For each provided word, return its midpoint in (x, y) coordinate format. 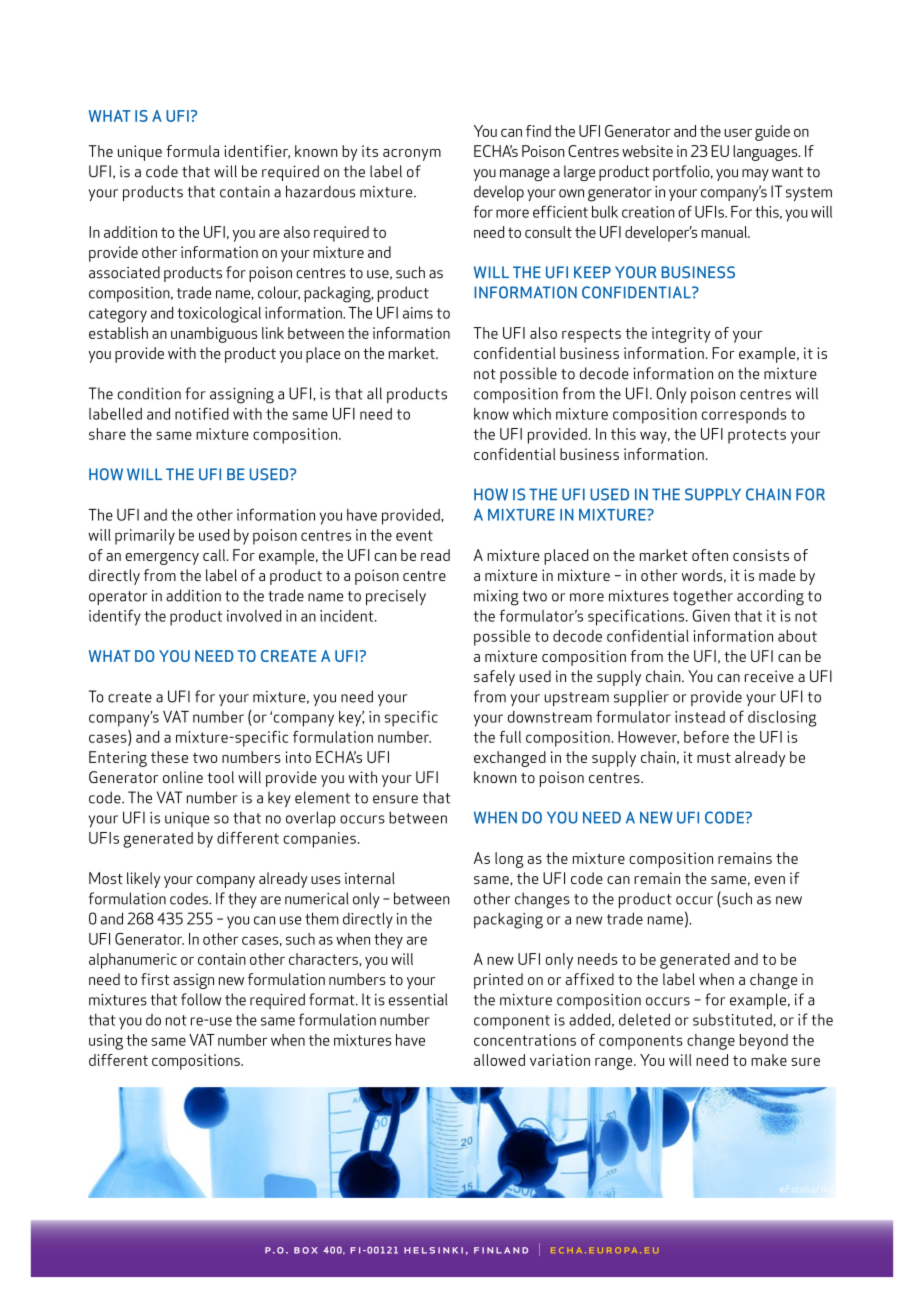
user (738, 133)
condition (149, 393)
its (370, 151)
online (183, 777)
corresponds (744, 416)
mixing (496, 598)
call (215, 555)
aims (418, 313)
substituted (732, 1019)
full (510, 737)
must (714, 757)
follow (201, 999)
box (306, 1250)
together (703, 597)
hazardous (320, 191)
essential (418, 999)
